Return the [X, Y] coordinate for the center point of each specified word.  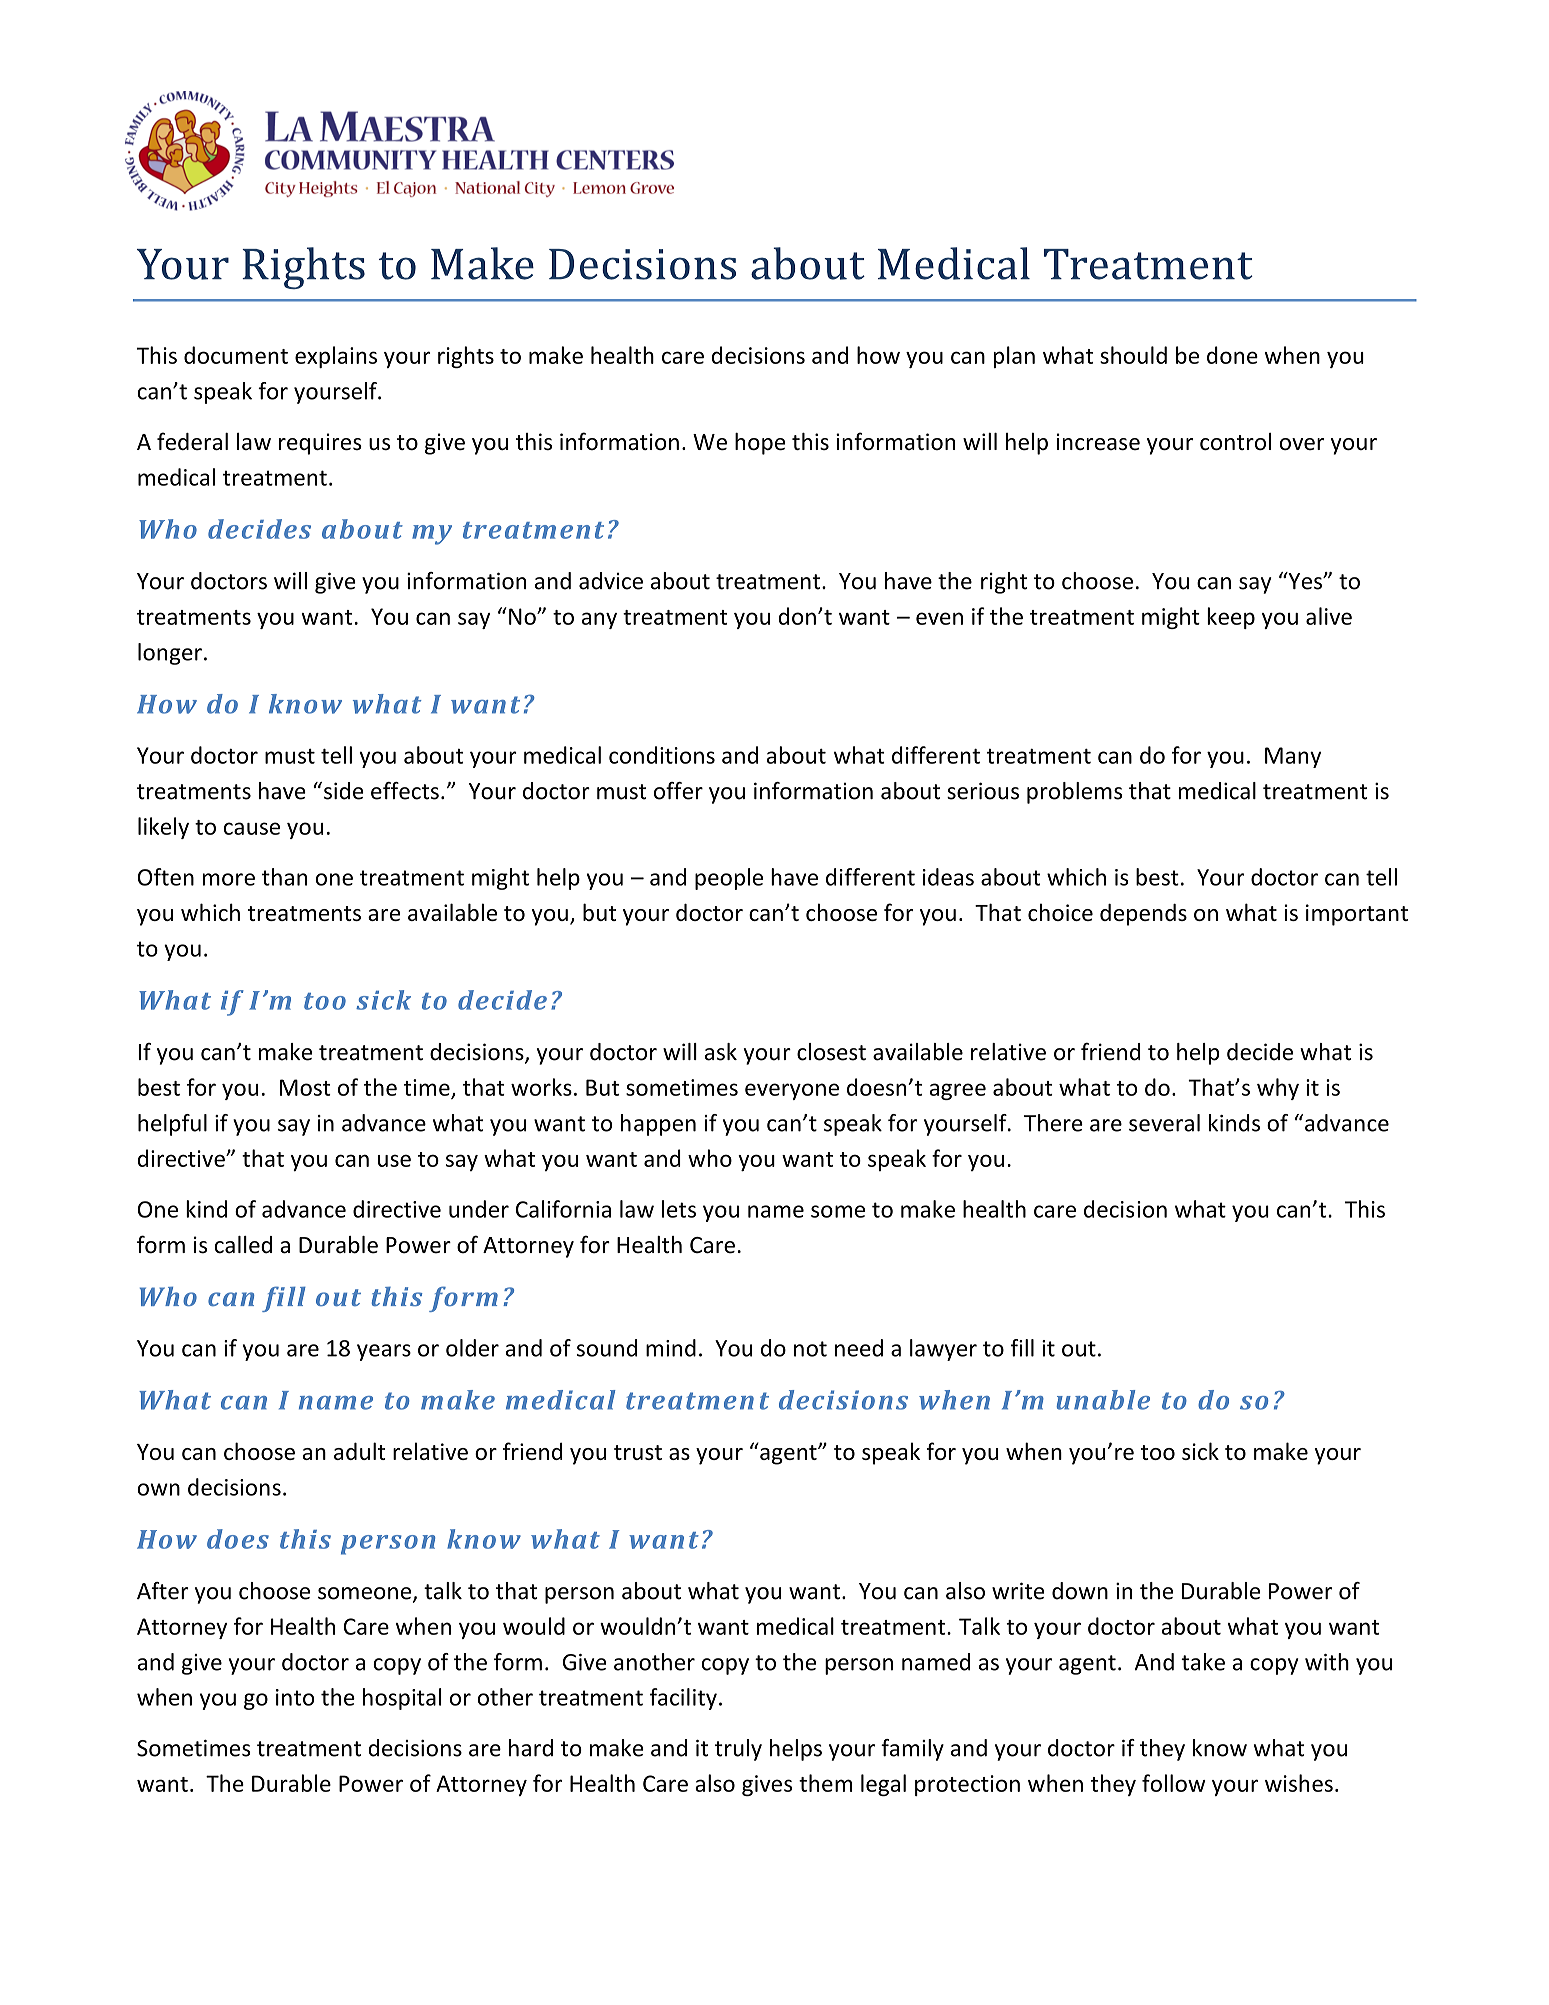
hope [760, 444]
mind [671, 1348]
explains [336, 357]
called [243, 1245]
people [729, 879]
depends [1143, 915]
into [295, 1697]
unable [1103, 1400]
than [284, 877]
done [1232, 355]
